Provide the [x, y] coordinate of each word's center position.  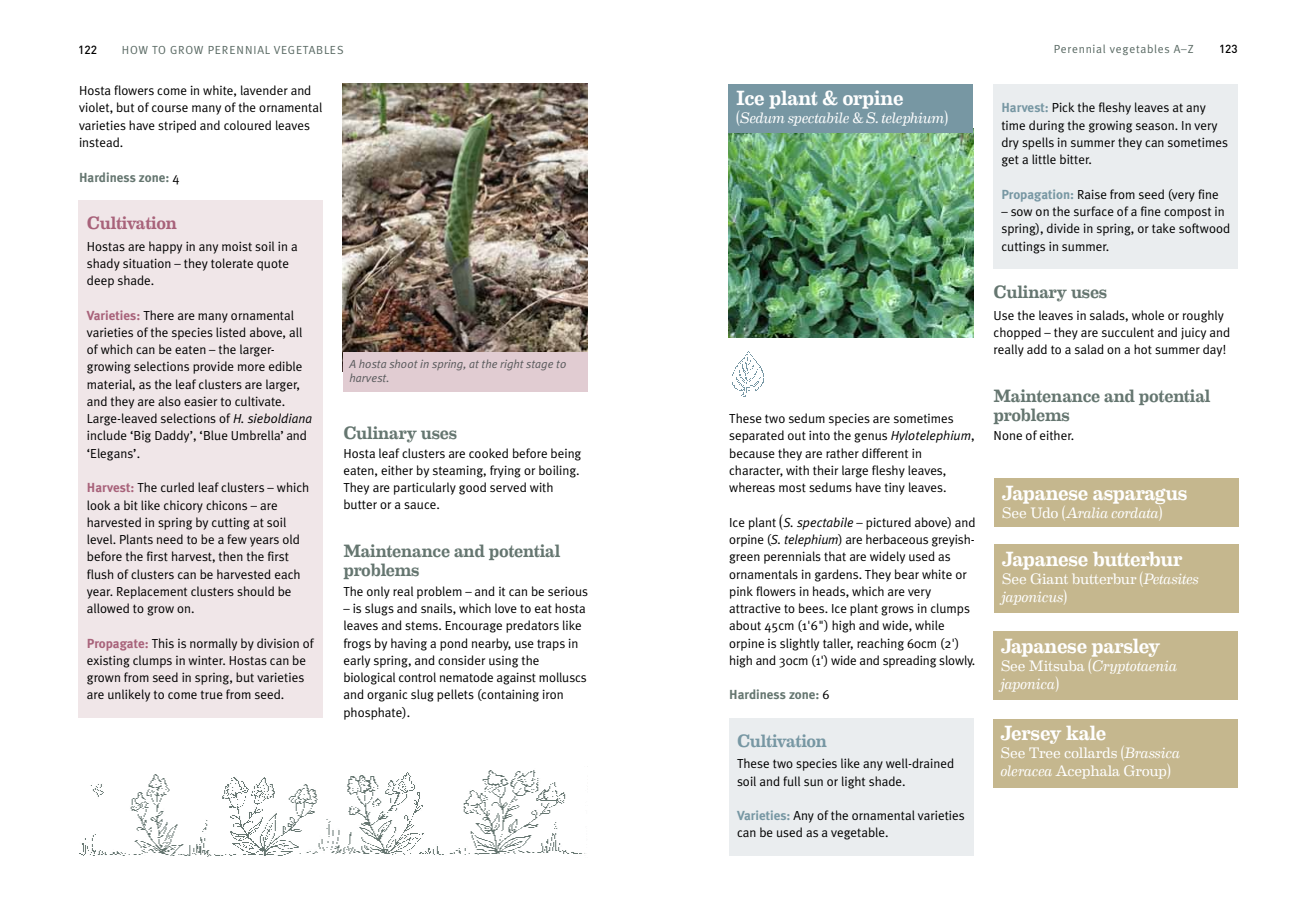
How [135, 50]
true [212, 694]
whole [1148, 315]
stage [539, 365]
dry [1010, 143]
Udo [1045, 513]
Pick [1063, 107]
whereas [752, 487]
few [237, 539]
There [158, 315]
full [791, 781]
